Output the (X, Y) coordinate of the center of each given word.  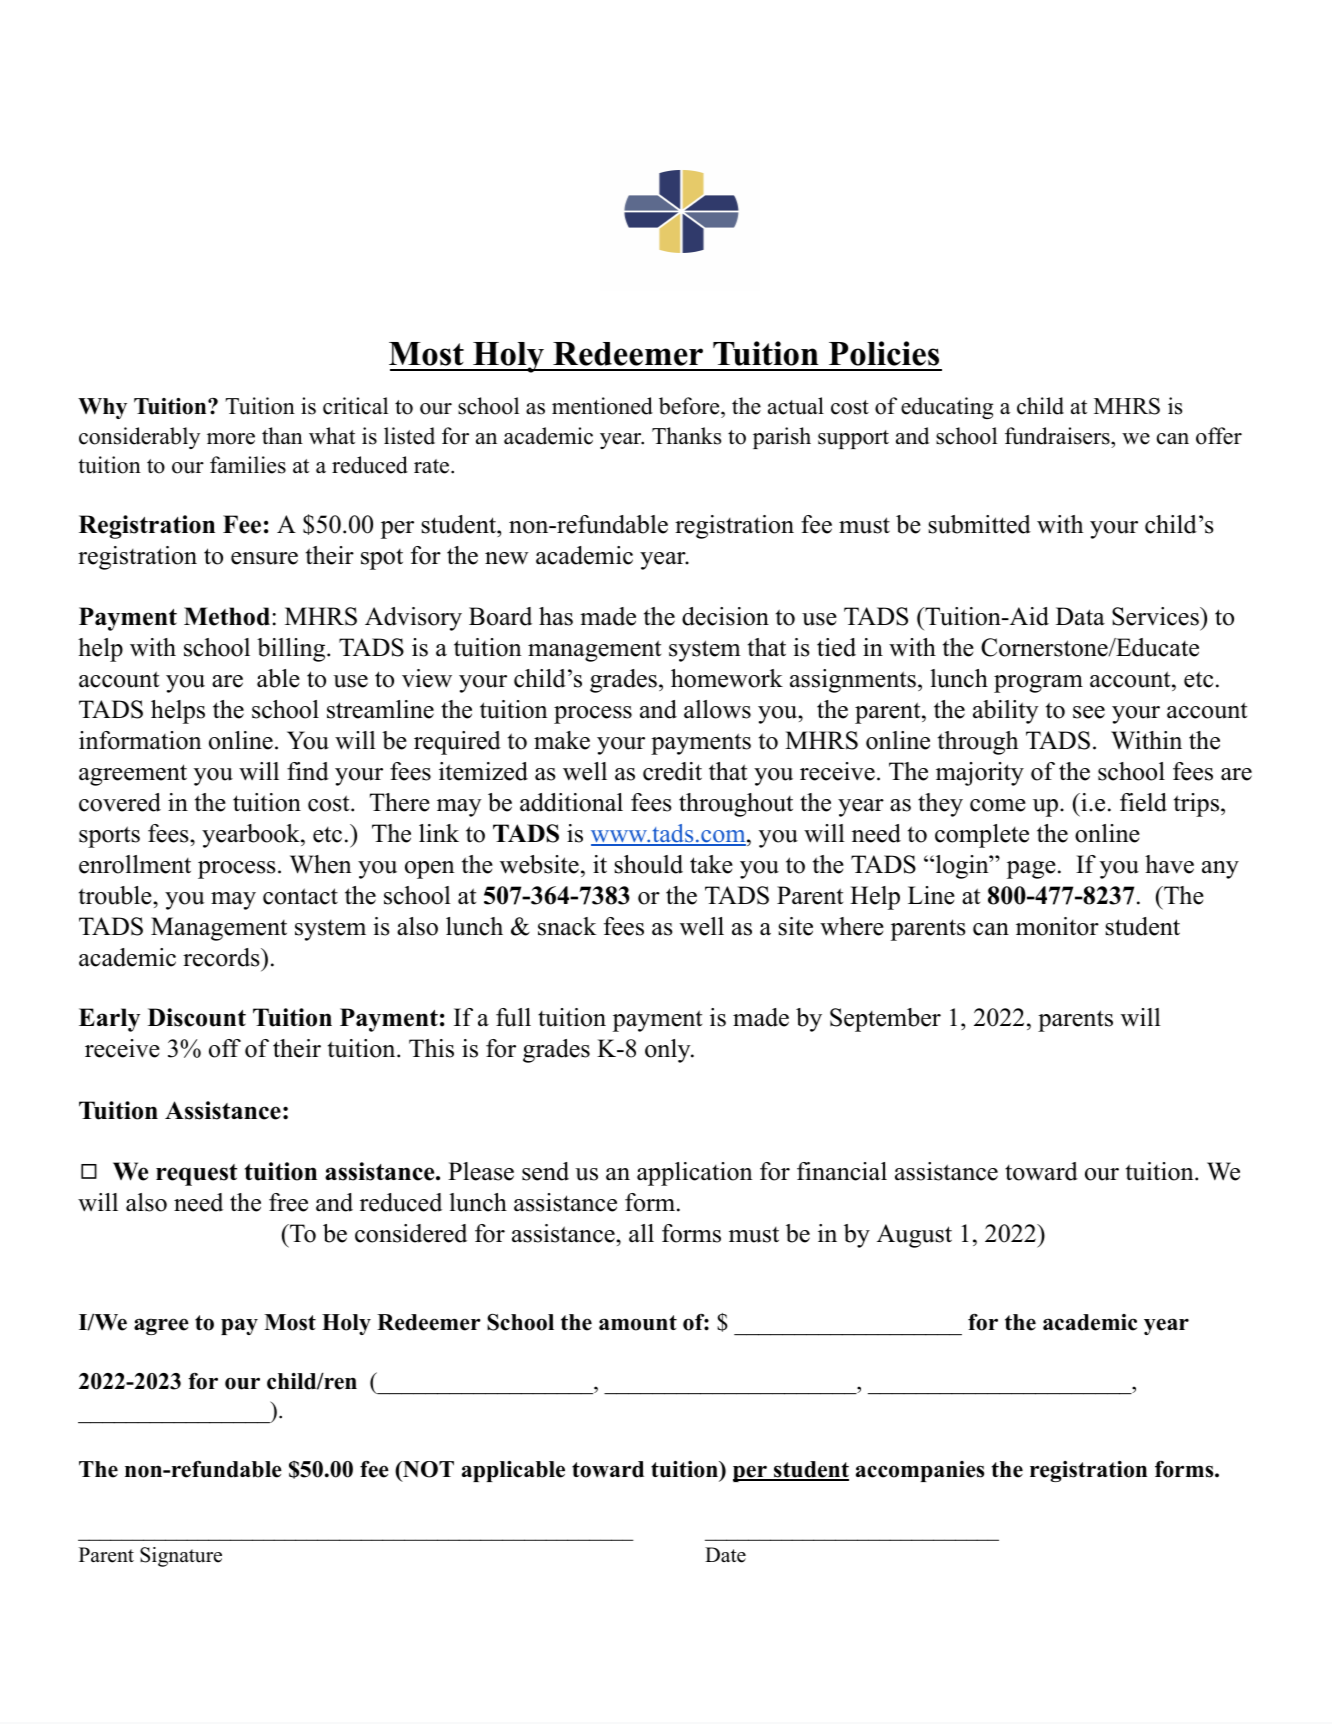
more (231, 439)
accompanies (920, 1471)
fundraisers (1058, 436)
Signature (181, 1557)
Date (725, 1555)
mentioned (602, 406)
